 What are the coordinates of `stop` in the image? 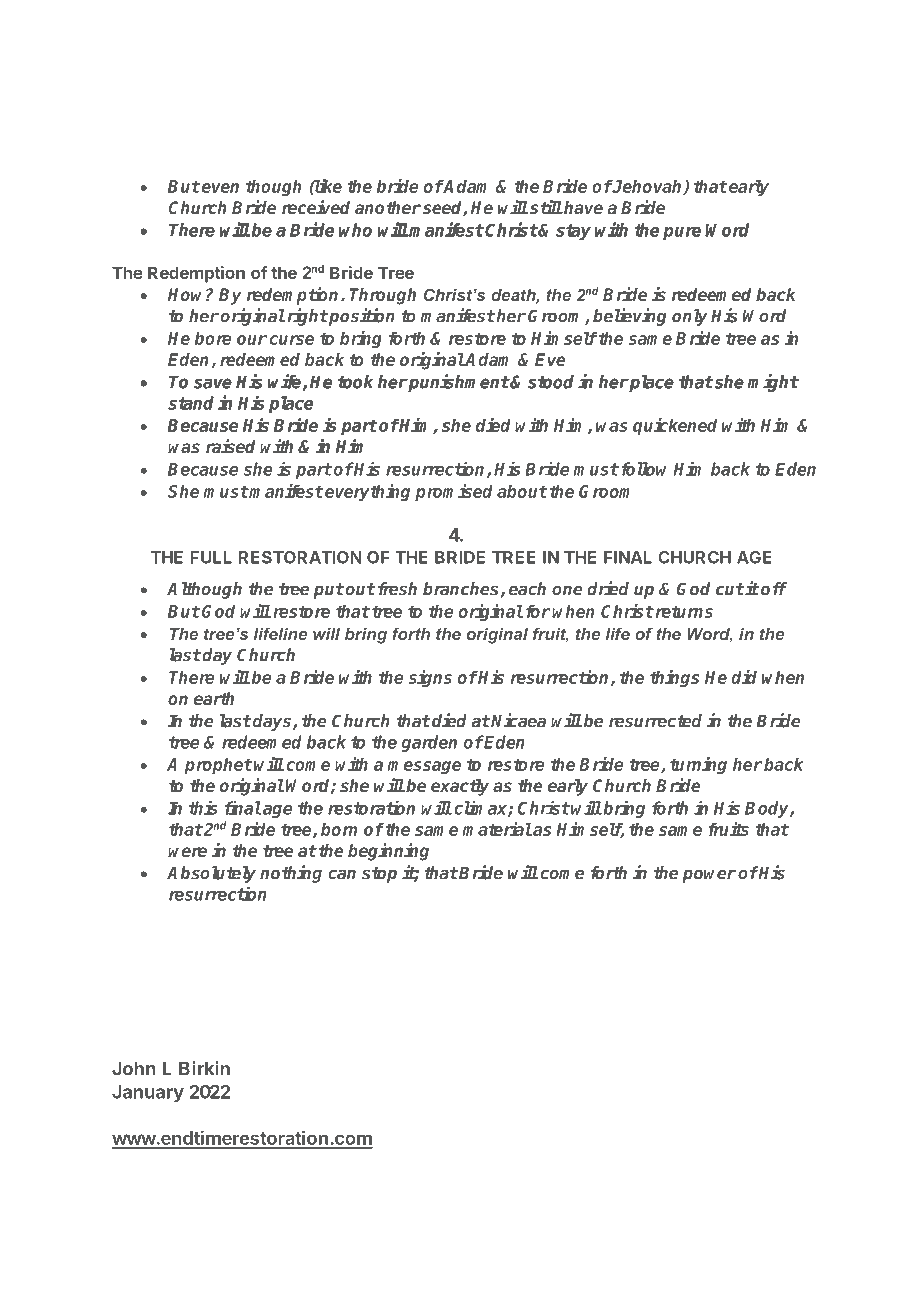 It's located at (379, 875).
